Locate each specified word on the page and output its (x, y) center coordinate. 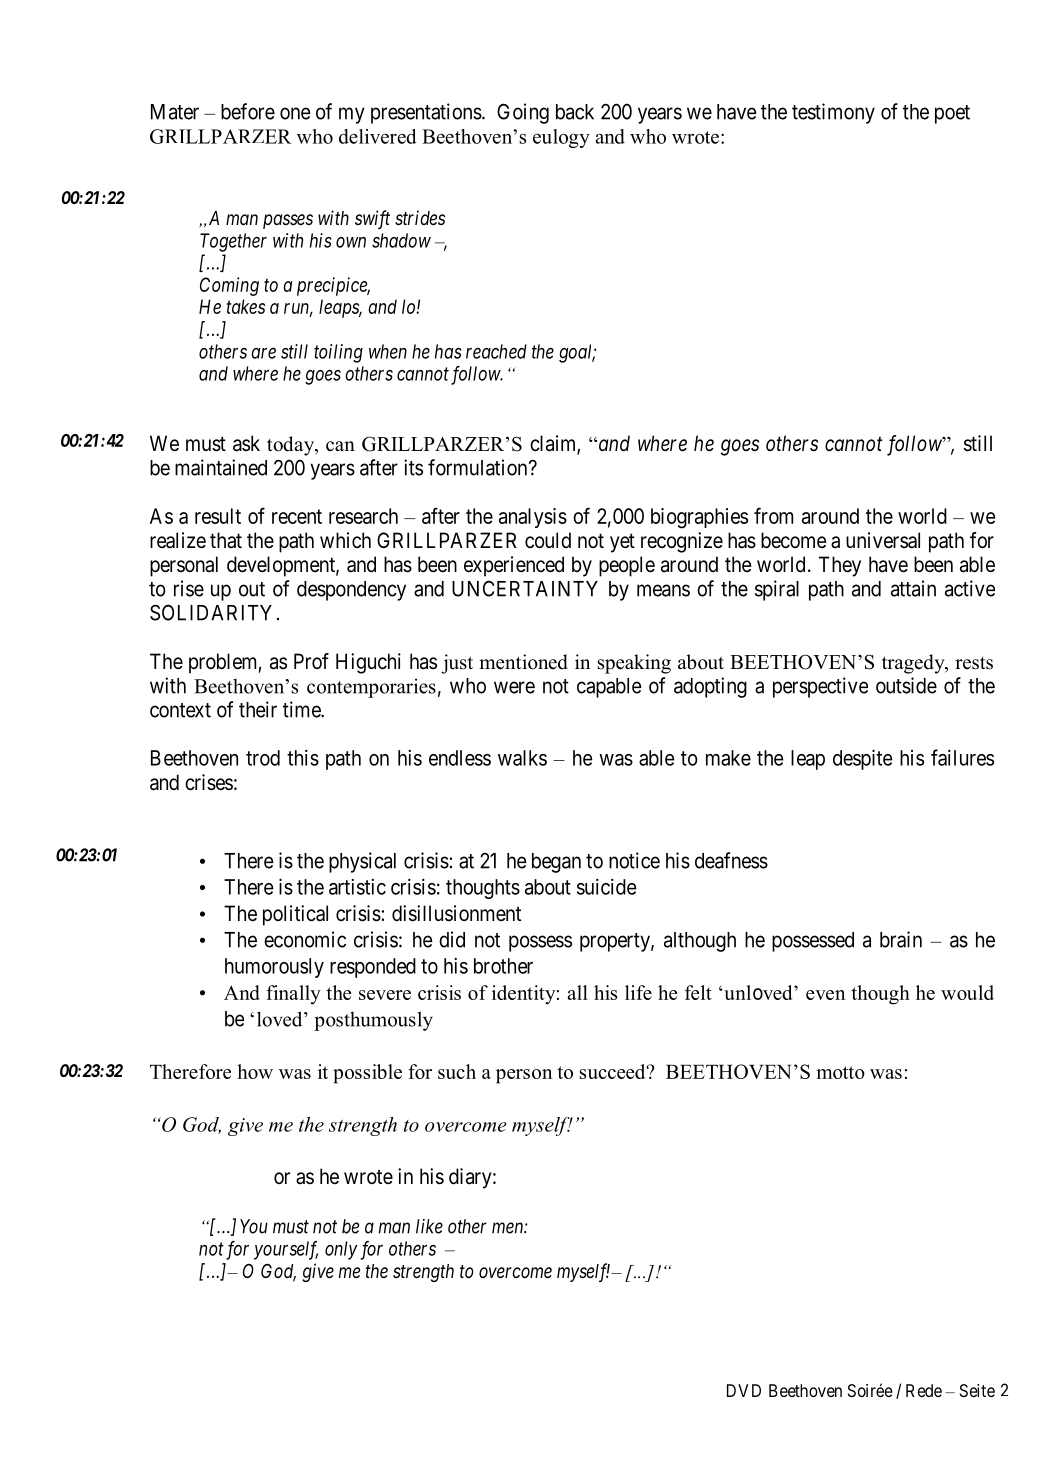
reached (496, 351)
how (255, 1071)
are (263, 353)
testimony (833, 113)
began (556, 863)
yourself (286, 1250)
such (457, 1071)
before (248, 111)
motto (840, 1072)
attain (913, 588)
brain (901, 939)
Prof (311, 661)
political (295, 915)
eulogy (561, 138)
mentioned (523, 662)
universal (883, 540)
